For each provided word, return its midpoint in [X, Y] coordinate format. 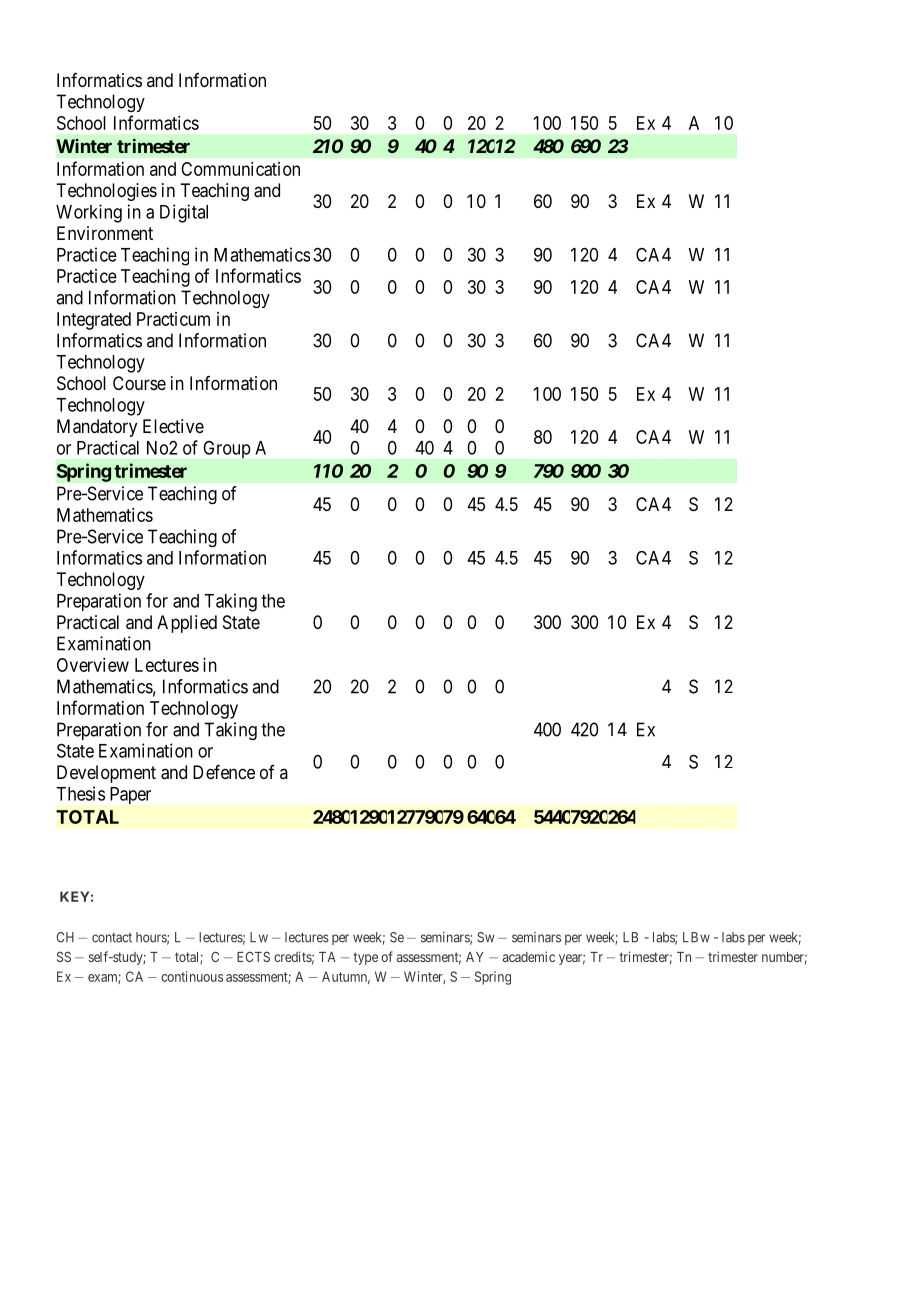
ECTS [253, 956]
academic [529, 956]
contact [112, 938]
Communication [240, 169]
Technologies [106, 192]
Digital [184, 213]
